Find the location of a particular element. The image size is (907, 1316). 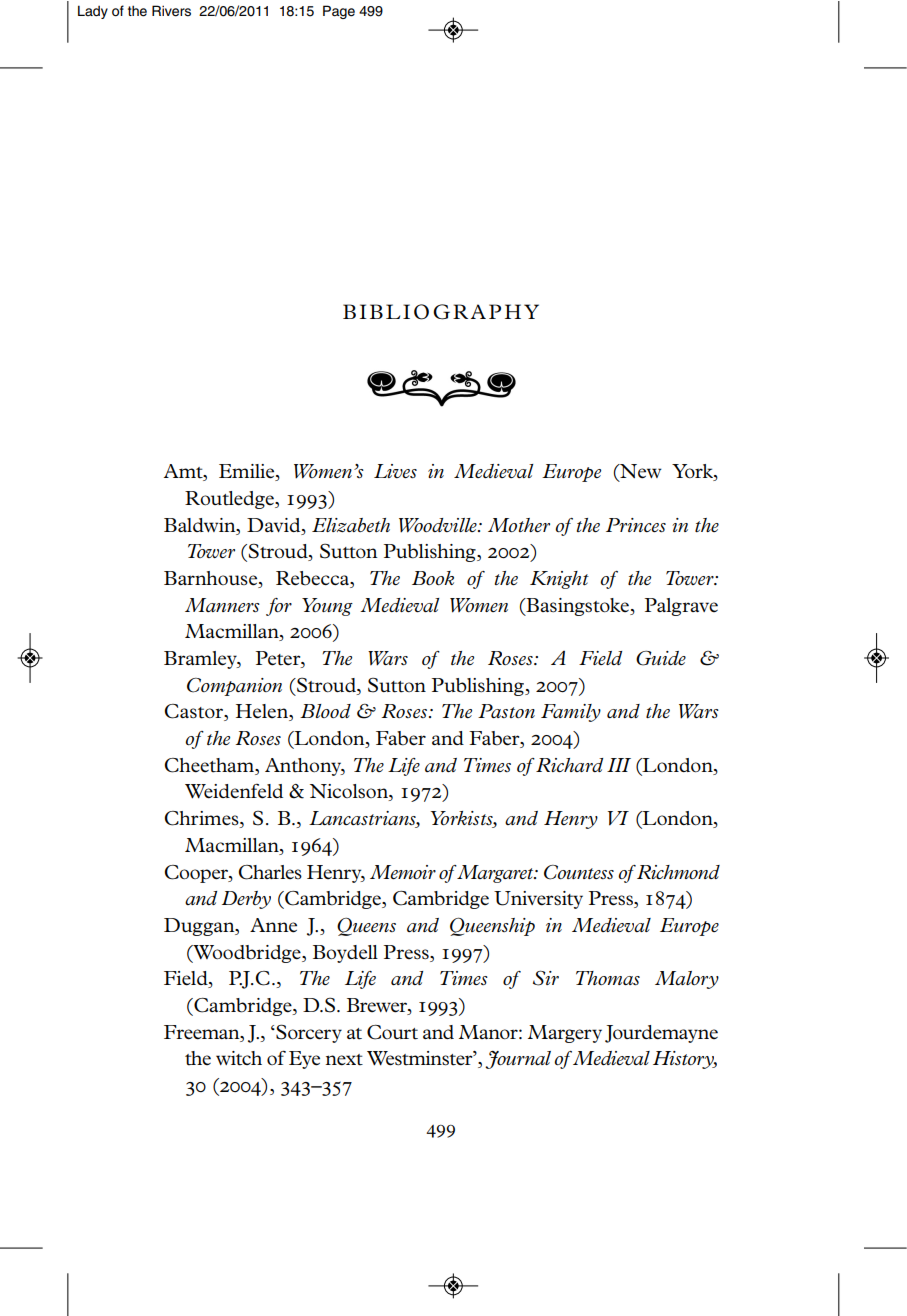

Rivers is located at coordinates (171, 11).
